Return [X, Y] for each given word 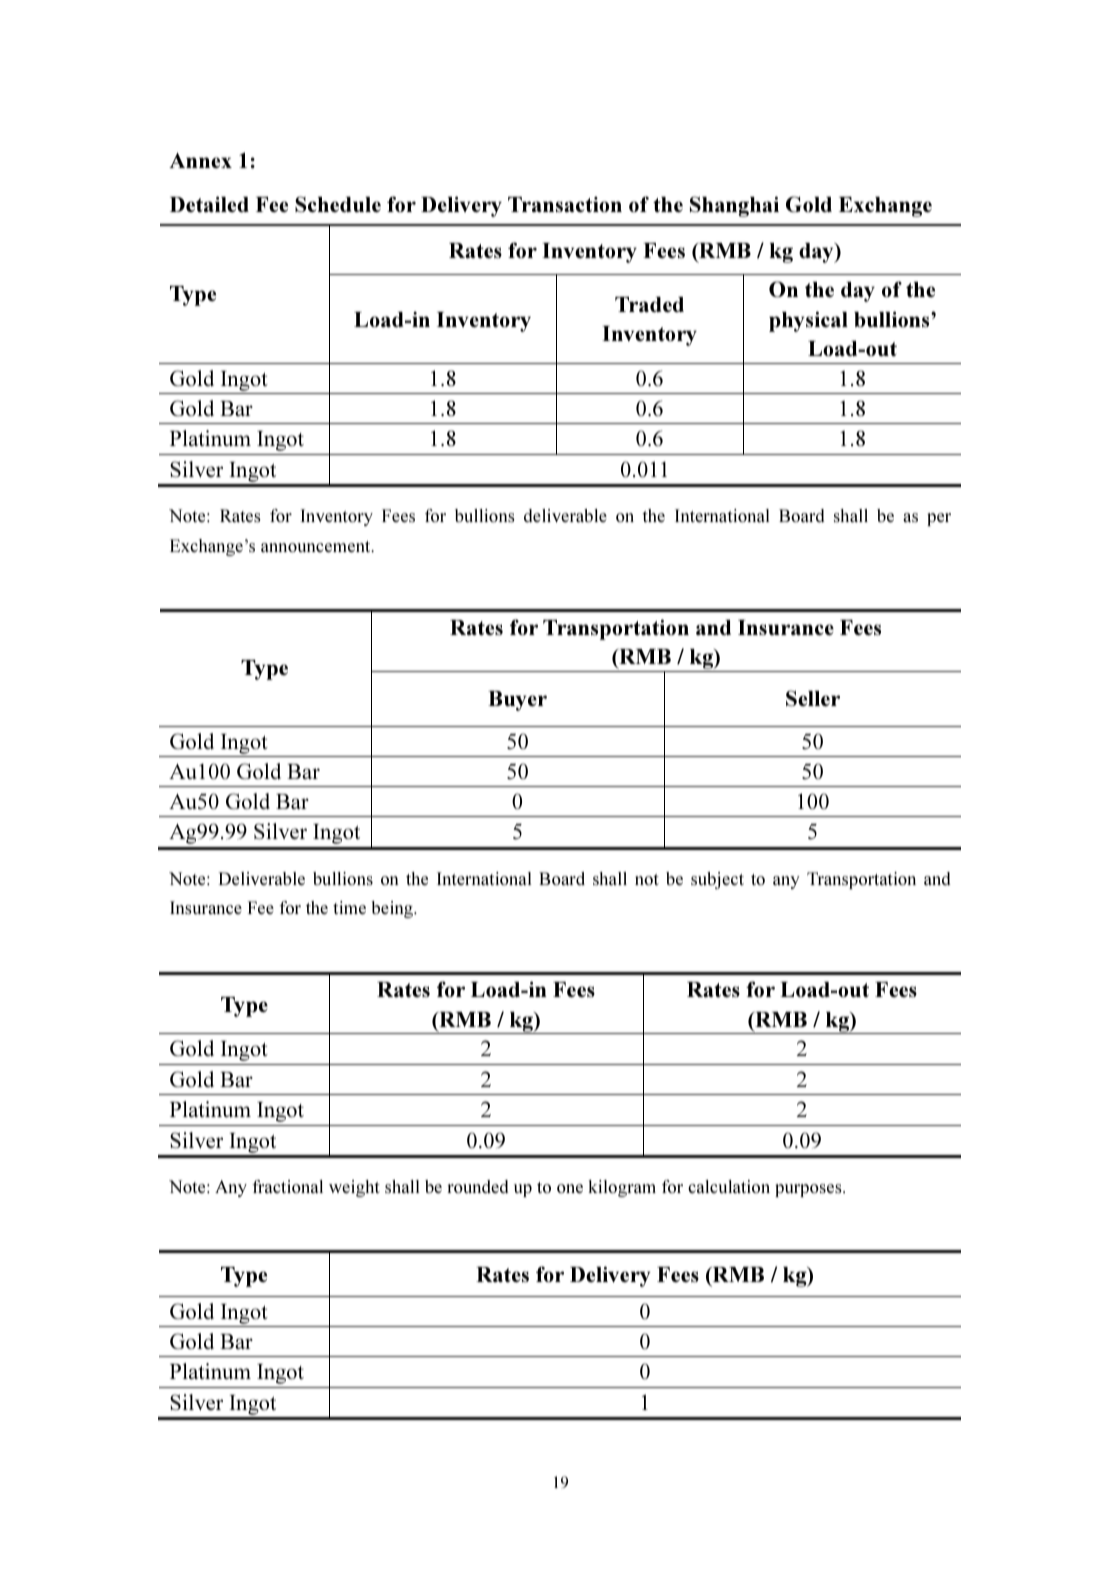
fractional [287, 1186]
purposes [809, 1190]
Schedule [338, 204]
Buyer [517, 701]
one [570, 1188]
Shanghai [734, 206]
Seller [813, 698]
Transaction [565, 204]
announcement [317, 547]
